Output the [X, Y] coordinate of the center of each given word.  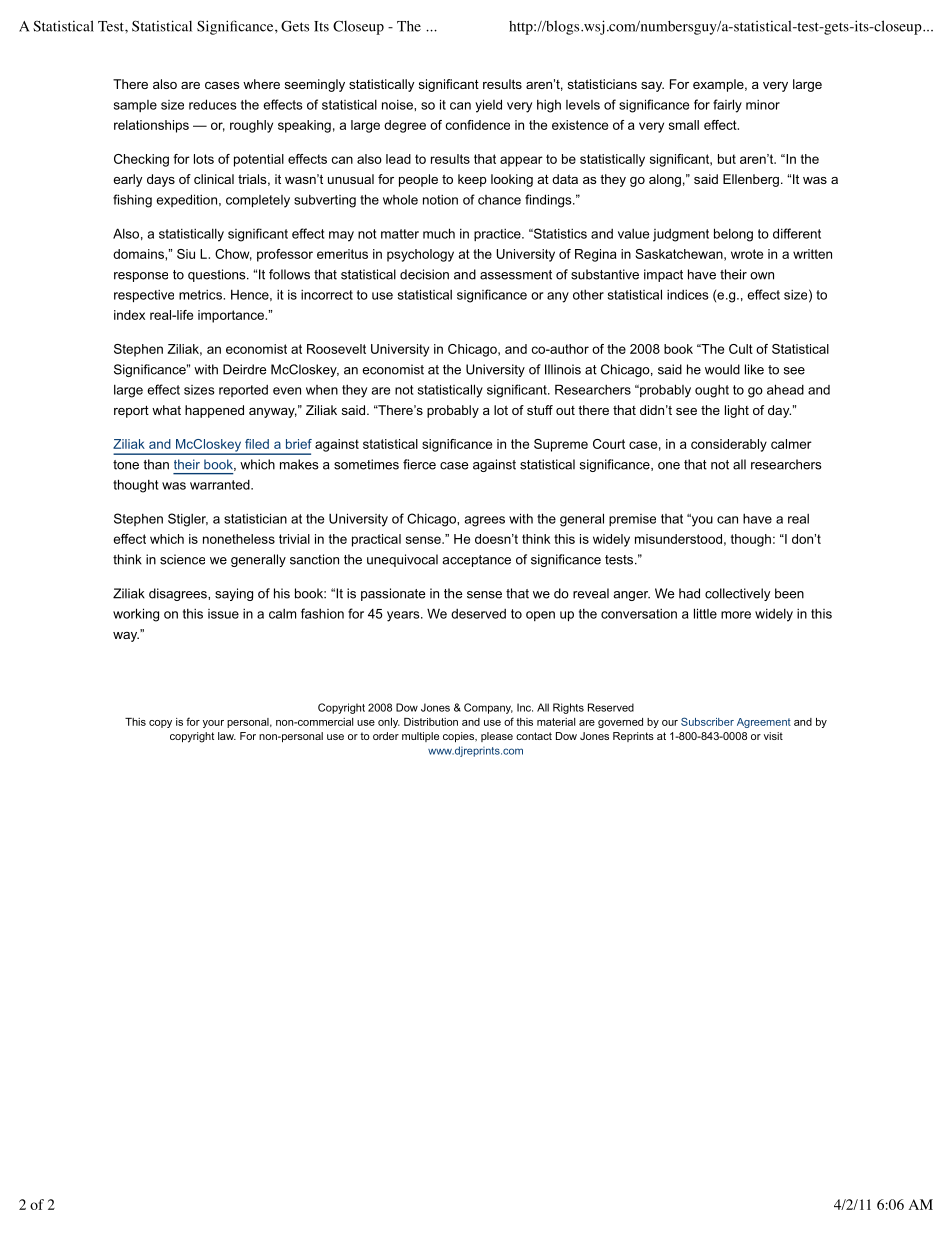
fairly [727, 106]
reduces [213, 104]
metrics [201, 295]
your [213, 724]
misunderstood [678, 539]
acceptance [476, 561]
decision [424, 274]
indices [688, 295]
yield [488, 106]
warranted [221, 484]
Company [488, 708]
